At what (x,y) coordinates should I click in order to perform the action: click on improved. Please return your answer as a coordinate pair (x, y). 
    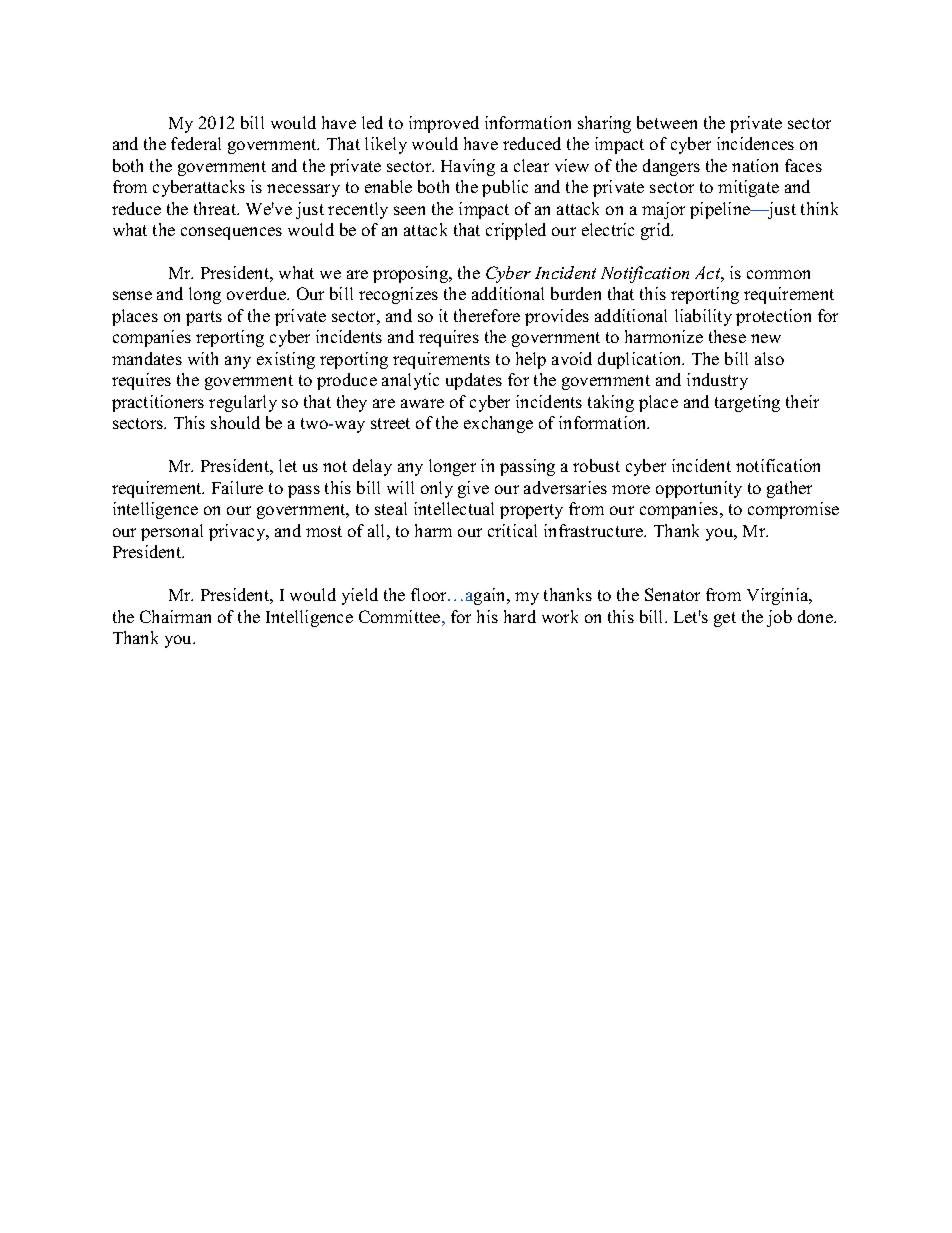
    Looking at the image, I should click on (444, 124).
